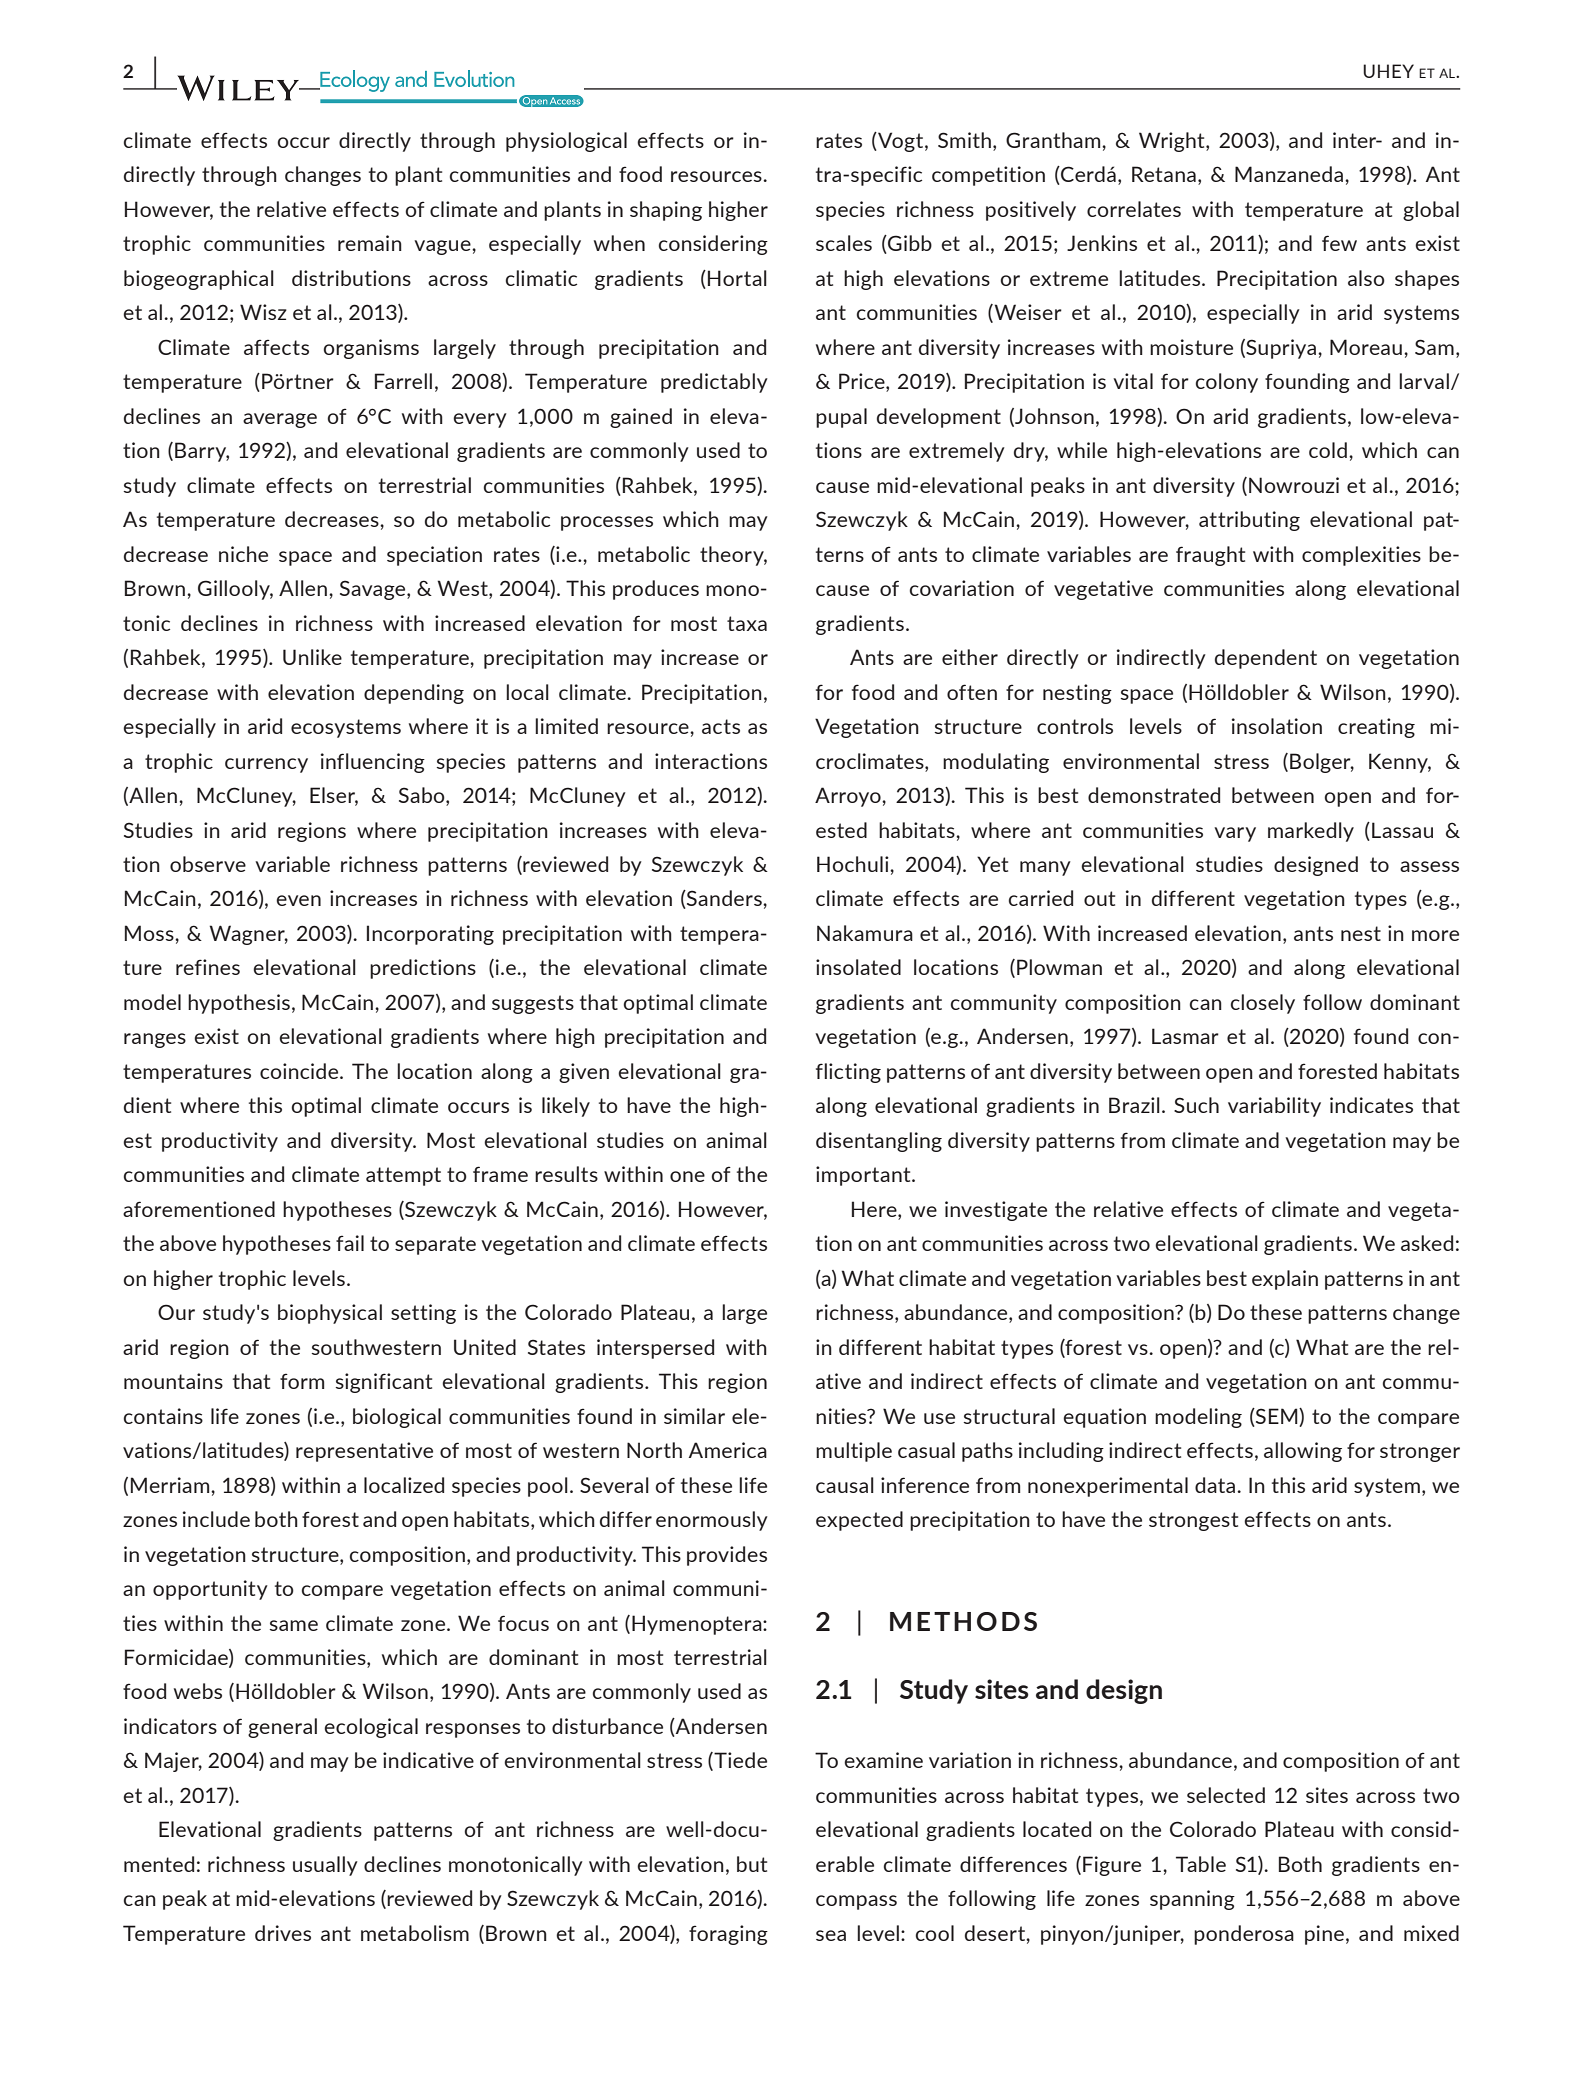 Image resolution: width=1579 pixels, height=2075 pixels. What do you see at coordinates (854, 1452) in the image?
I see `multiple` at bounding box center [854, 1452].
